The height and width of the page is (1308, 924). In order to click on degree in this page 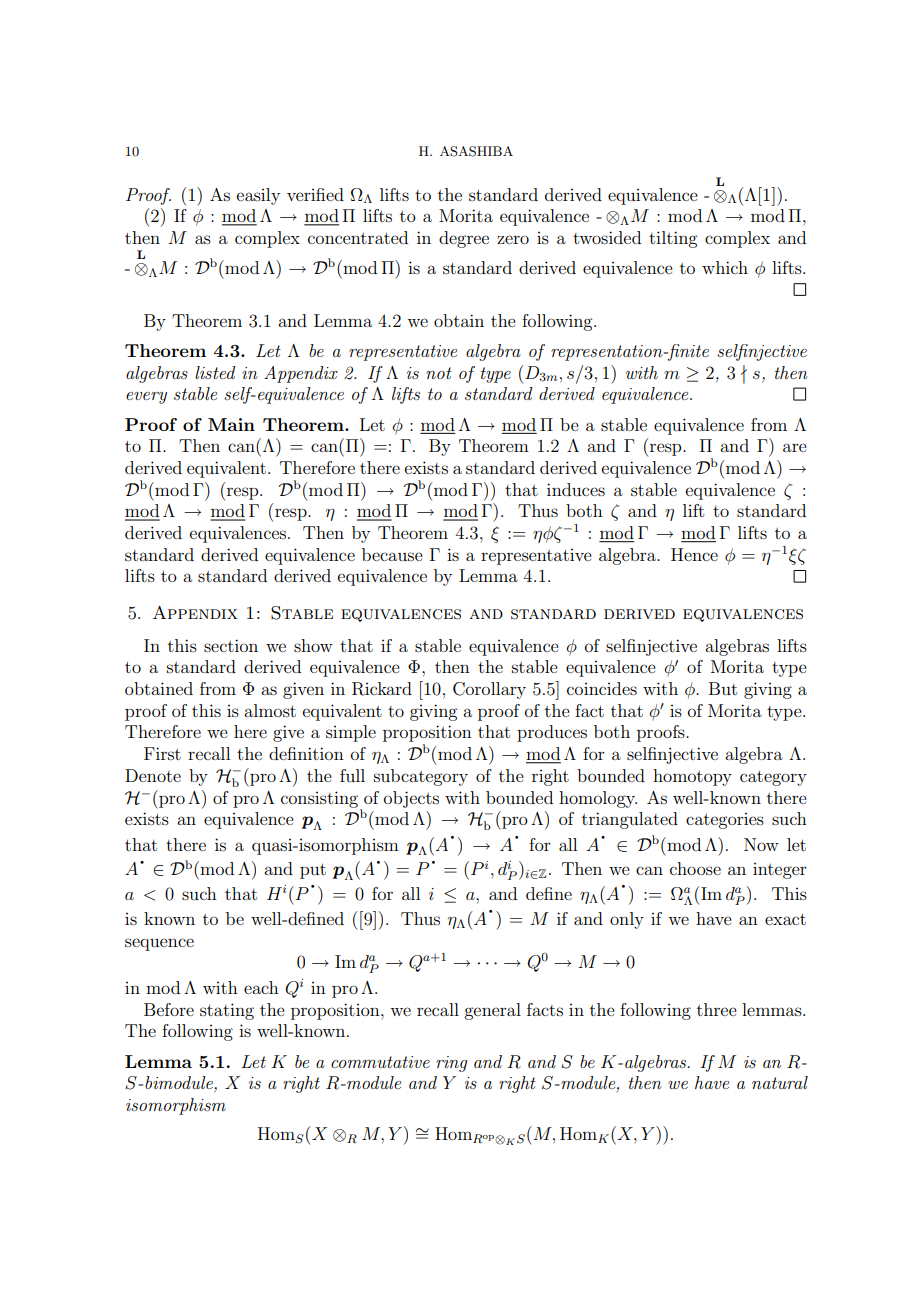, I will do `click(464, 239)`.
